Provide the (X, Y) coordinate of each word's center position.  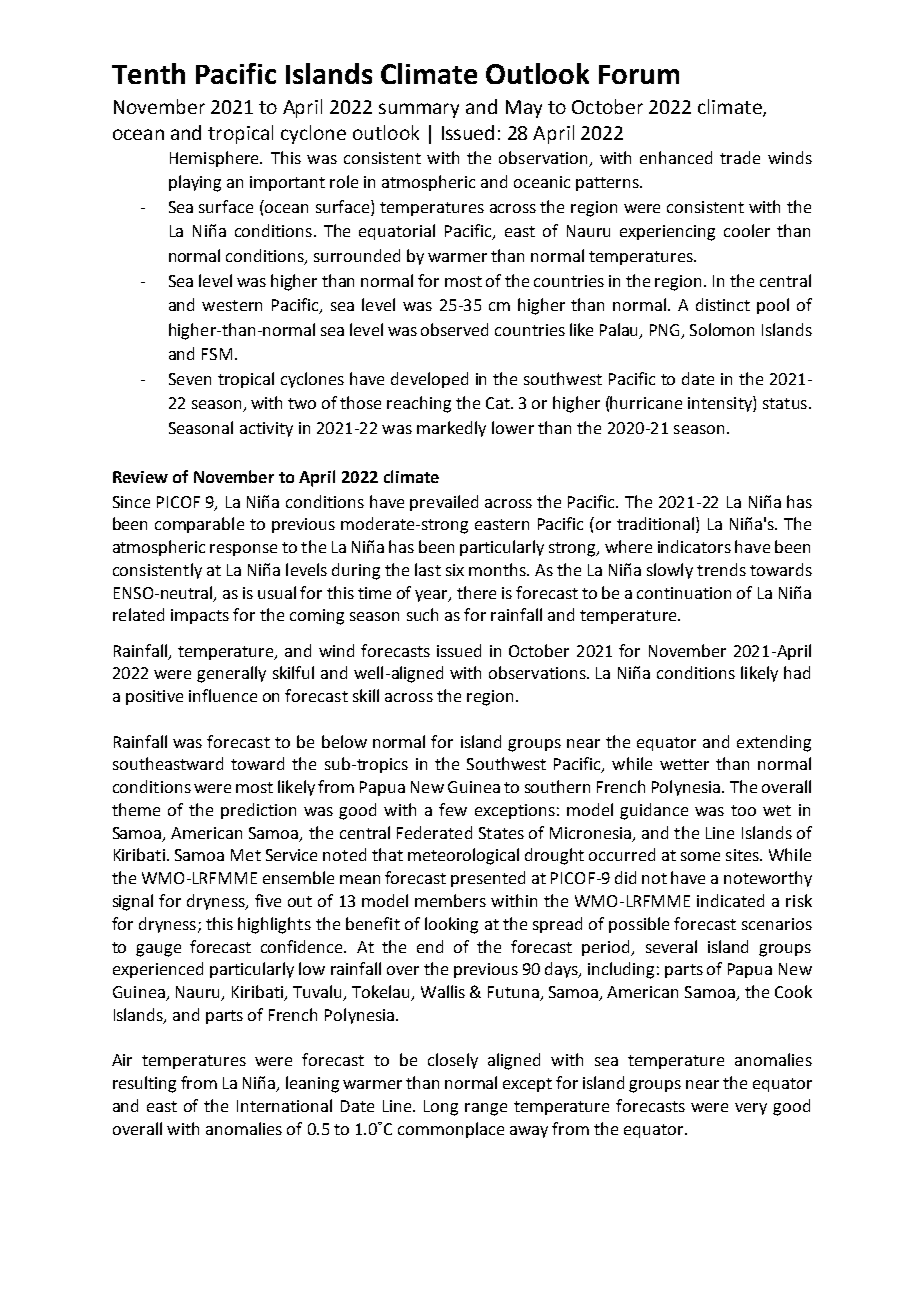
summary (419, 110)
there (476, 592)
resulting (144, 1084)
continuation (684, 593)
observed (454, 329)
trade (740, 157)
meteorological (463, 856)
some (700, 856)
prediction (258, 811)
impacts (200, 616)
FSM (217, 354)
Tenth (148, 73)
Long (441, 1108)
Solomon (722, 329)
